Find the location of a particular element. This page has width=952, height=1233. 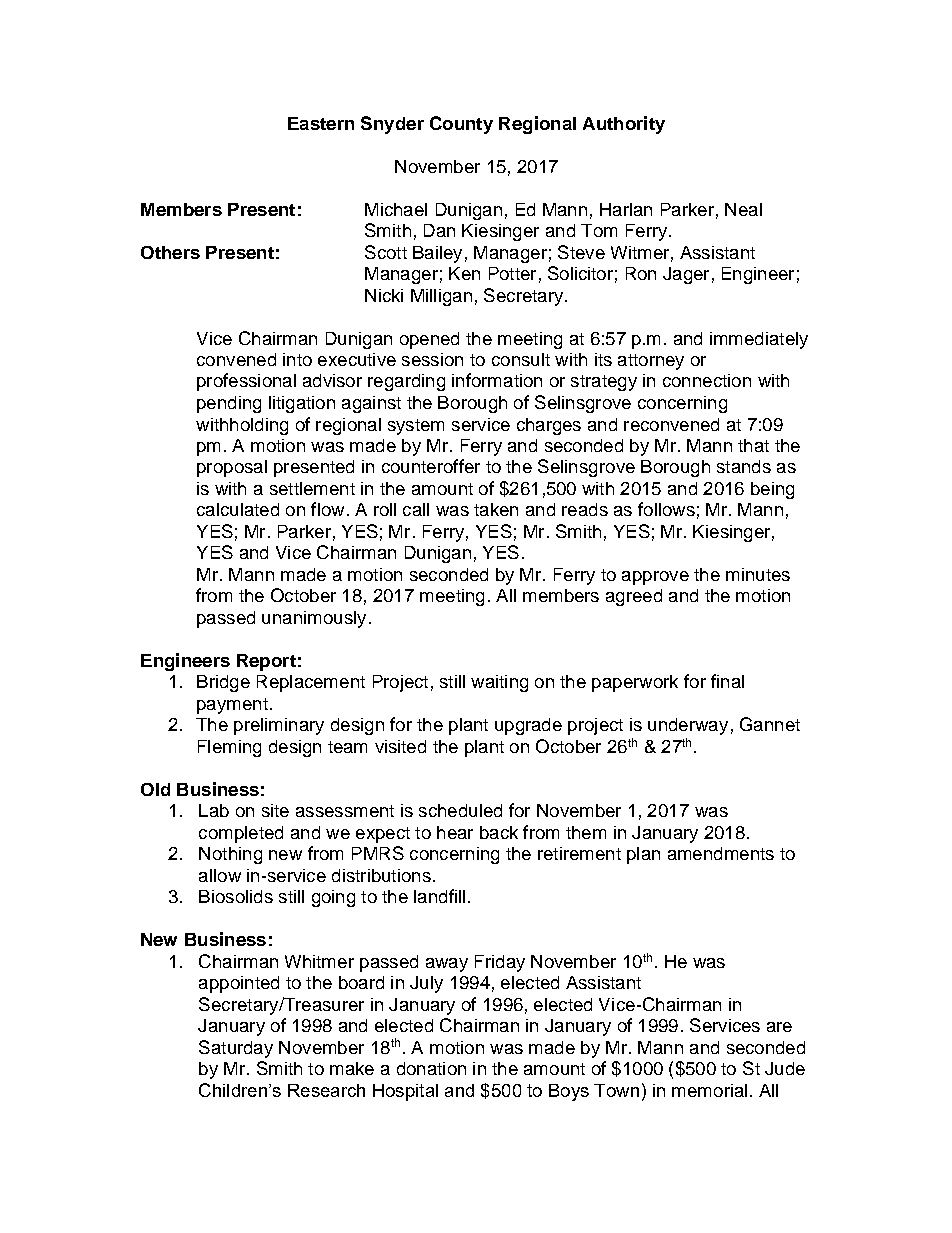

Saturday is located at coordinates (236, 1049).
